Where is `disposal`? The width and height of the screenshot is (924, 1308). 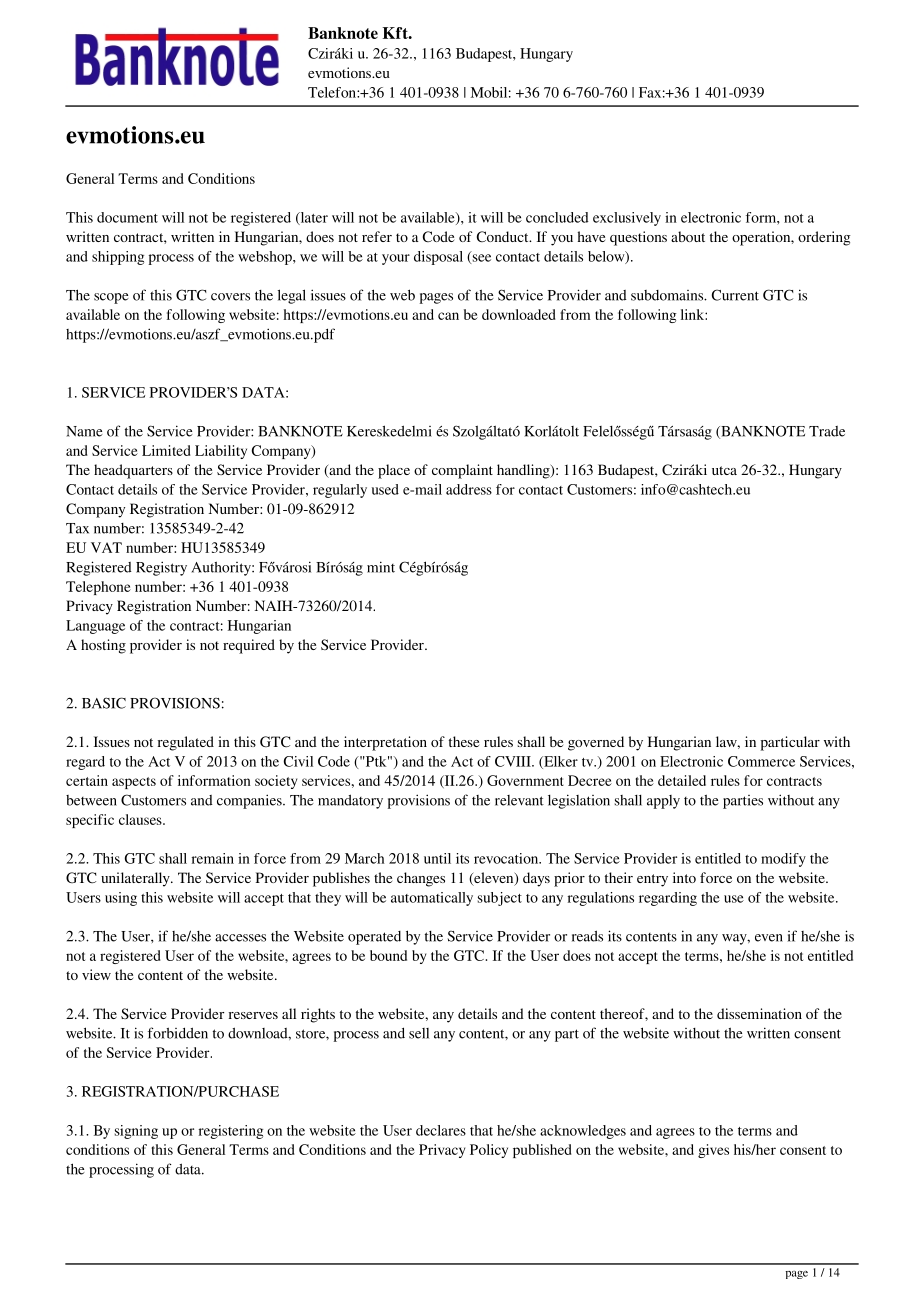
disposal is located at coordinates (438, 258).
